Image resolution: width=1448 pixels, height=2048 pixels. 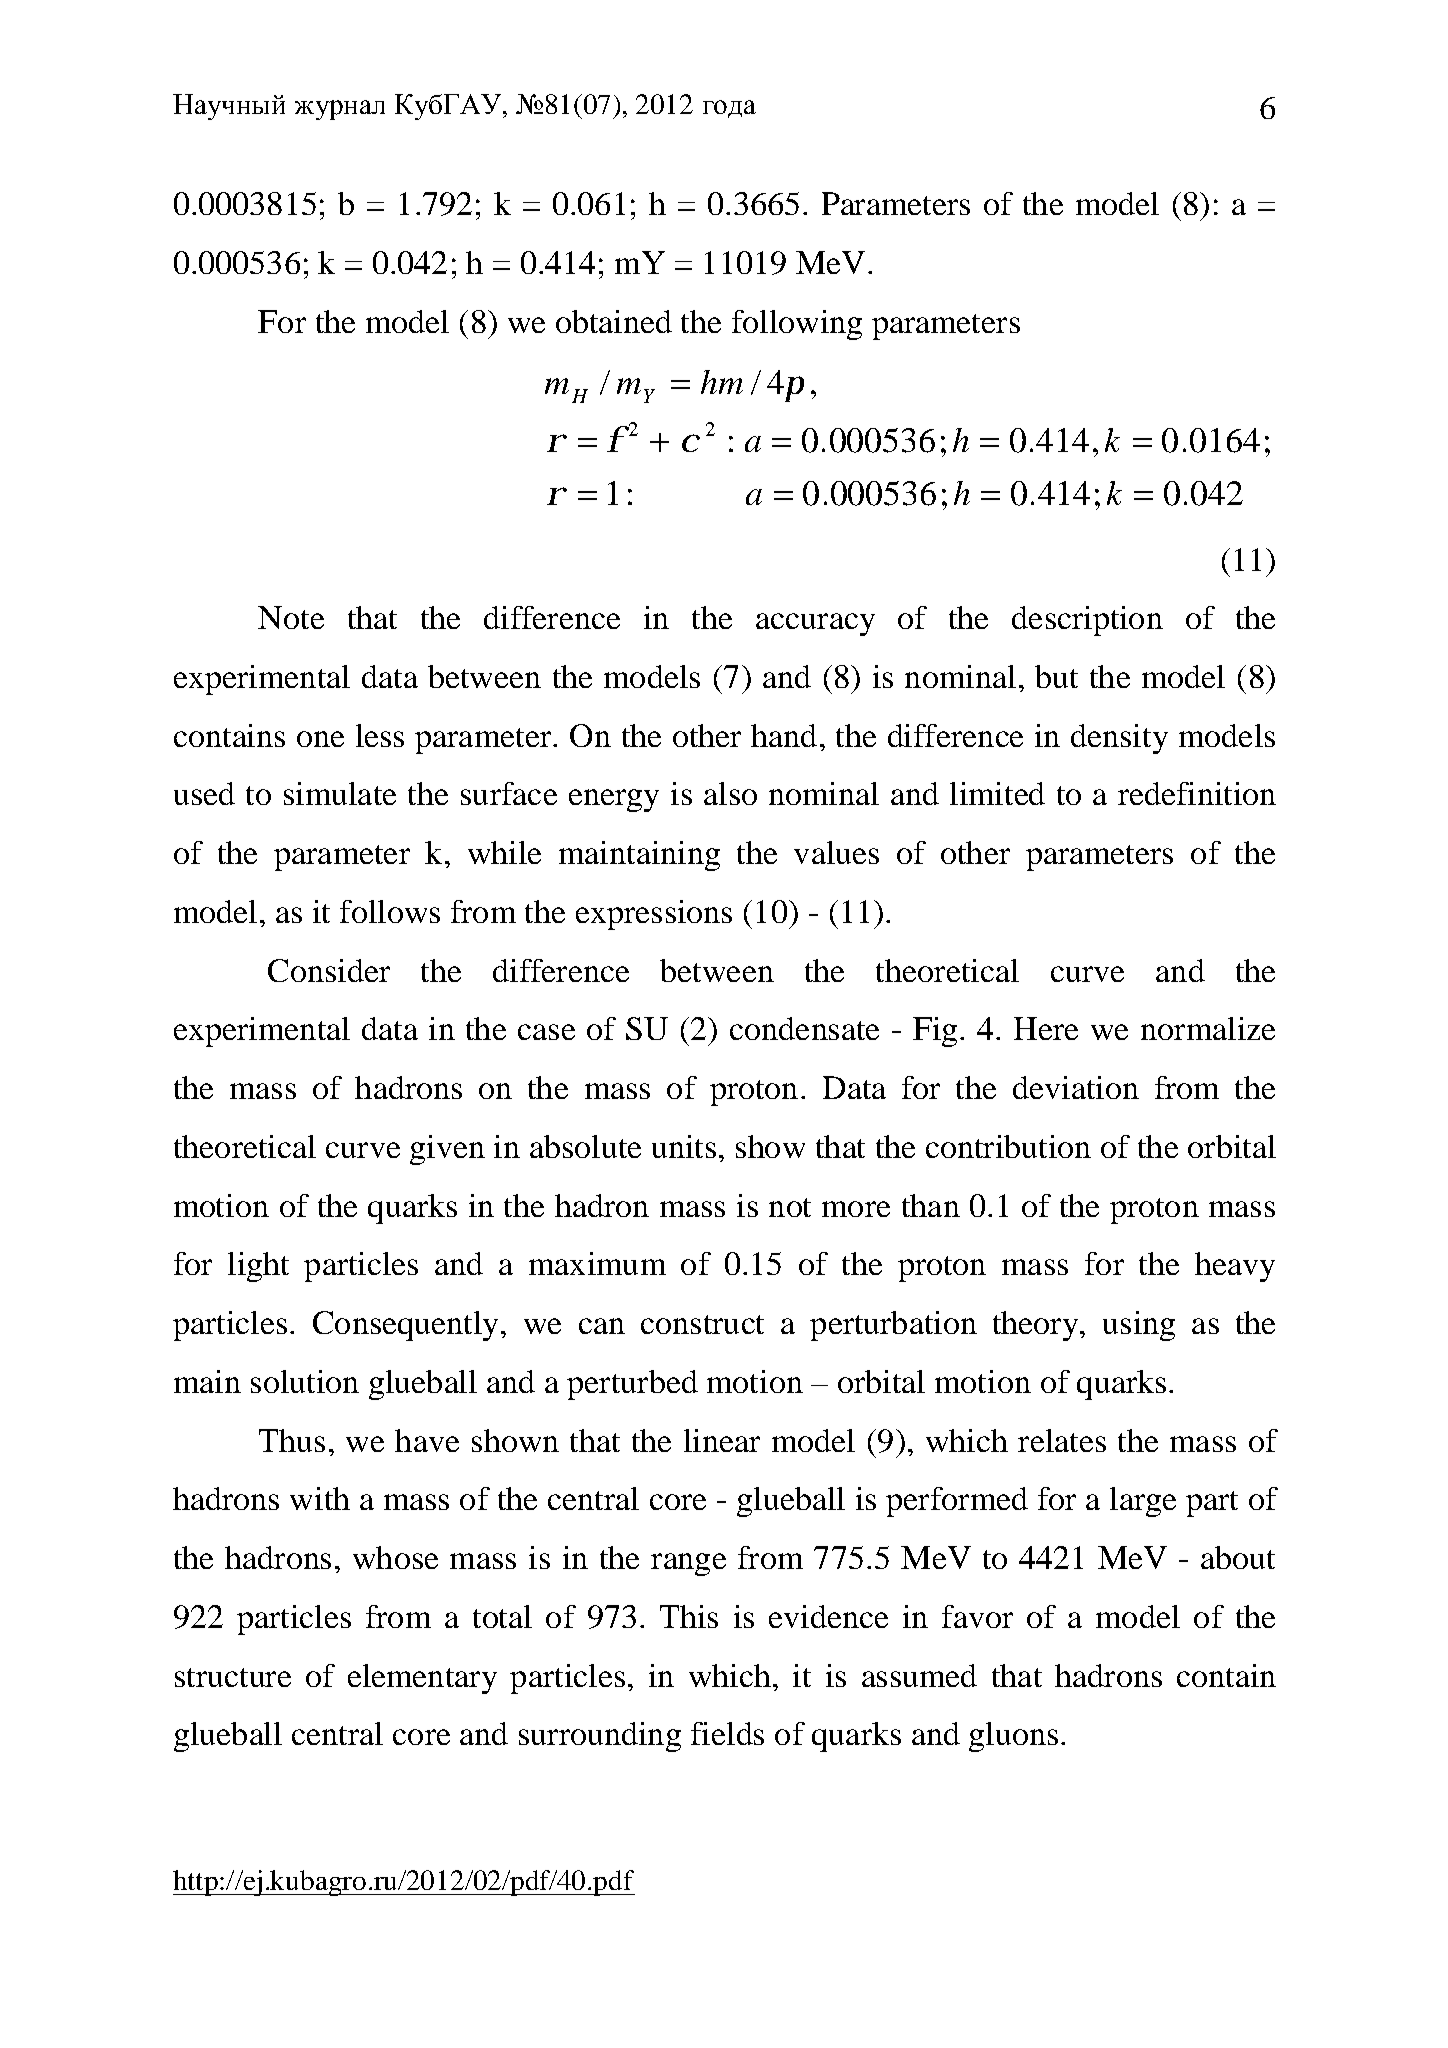 What do you see at coordinates (730, 793) in the screenshot?
I see `also` at bounding box center [730, 793].
